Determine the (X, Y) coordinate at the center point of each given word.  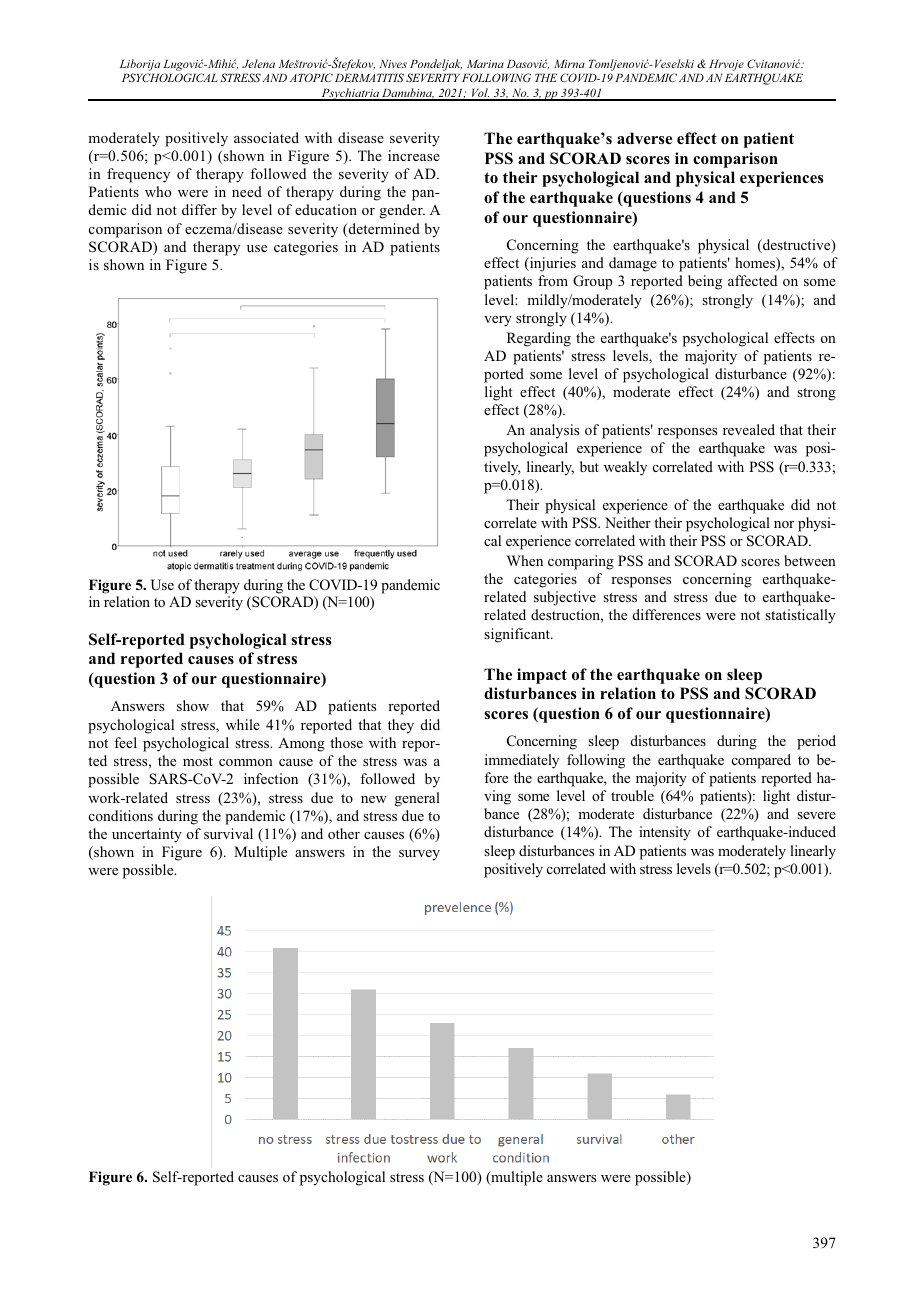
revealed (749, 429)
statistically (800, 616)
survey (419, 855)
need (247, 191)
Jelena (258, 63)
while (243, 724)
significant (518, 635)
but (589, 466)
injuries (552, 264)
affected (752, 280)
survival (228, 833)
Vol (479, 94)
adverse (644, 138)
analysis (554, 431)
